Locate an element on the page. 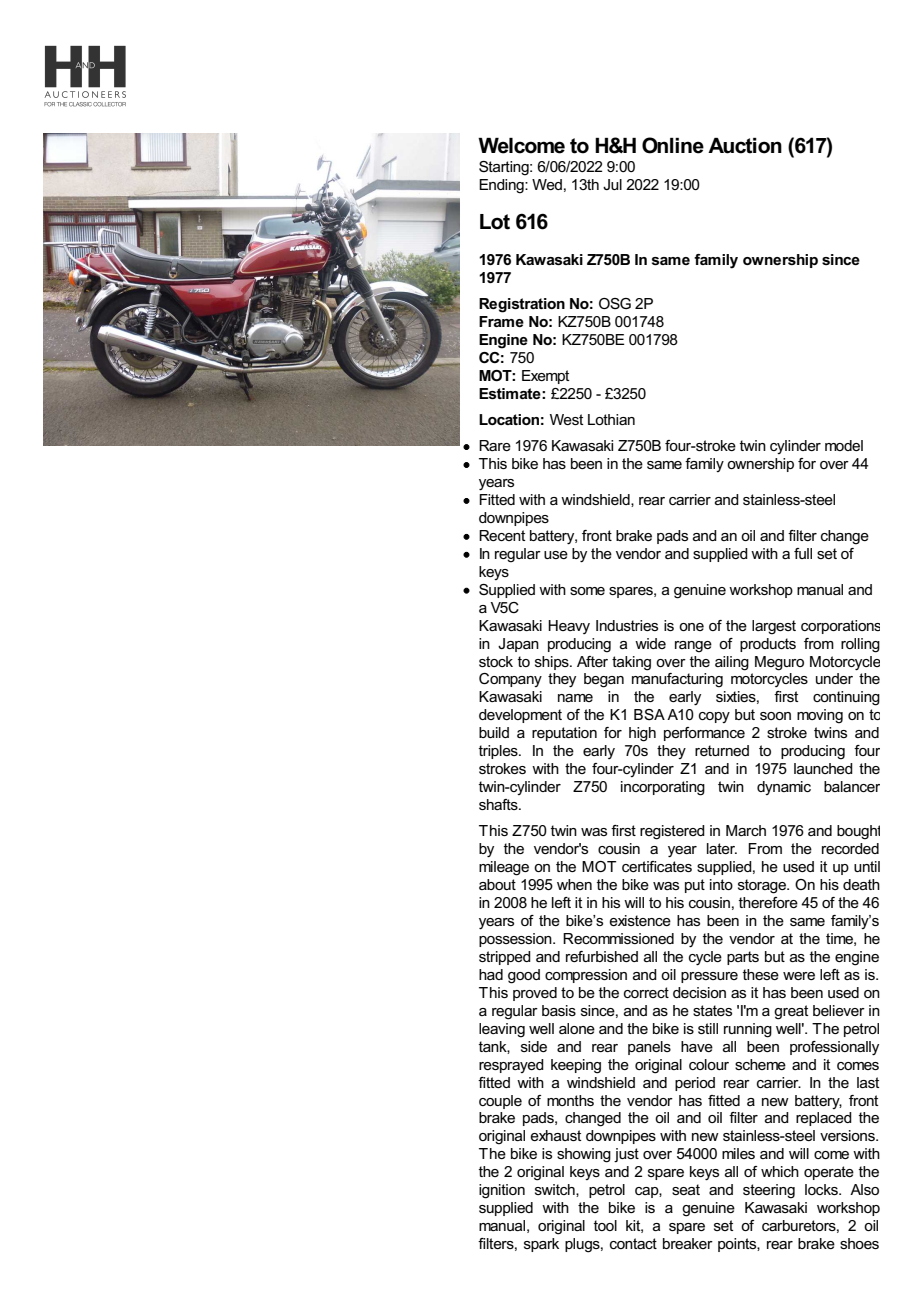 The width and height of the image is (924, 1308). Wed is located at coordinates (547, 184).
